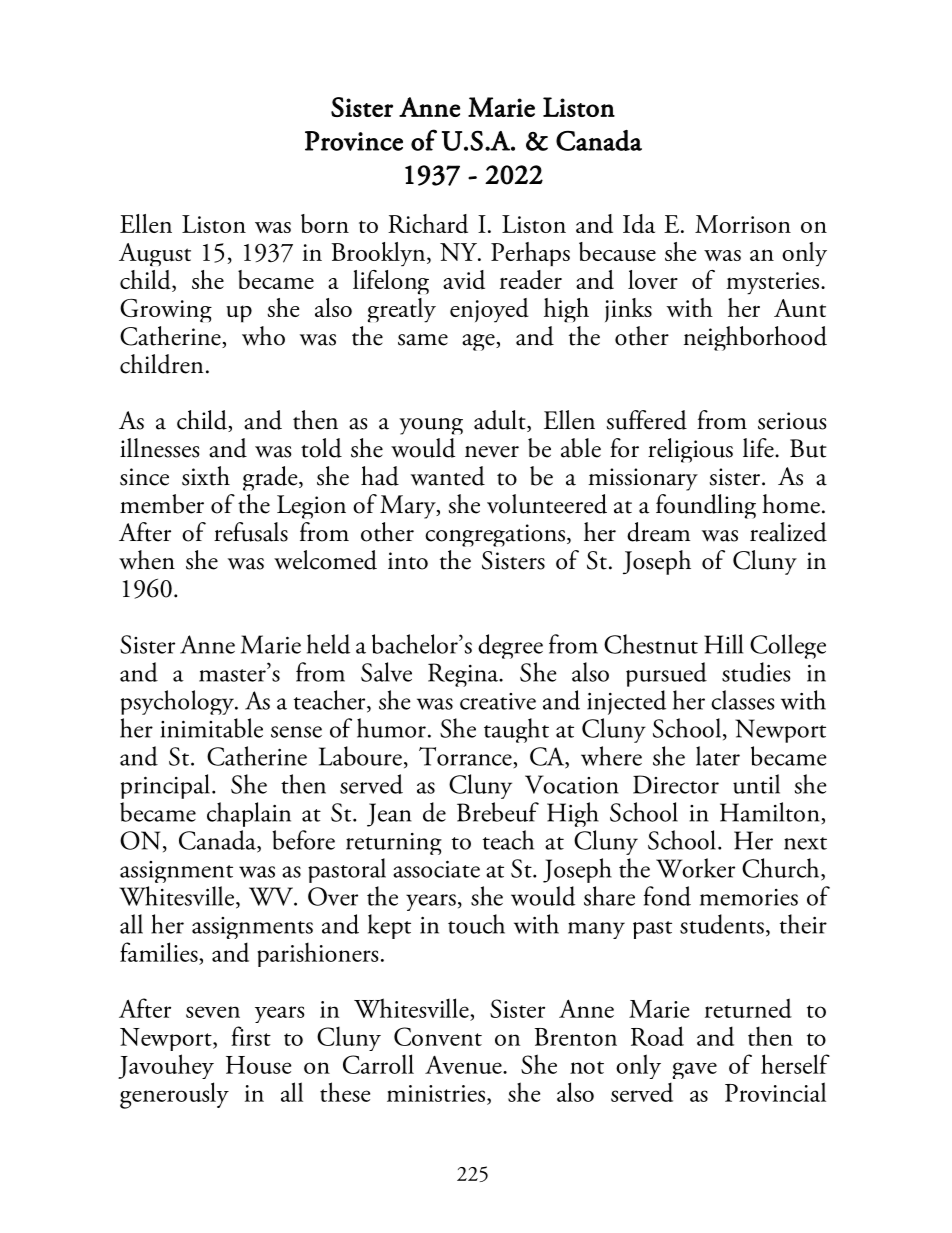  I want to click on religious, so click(690, 450).
